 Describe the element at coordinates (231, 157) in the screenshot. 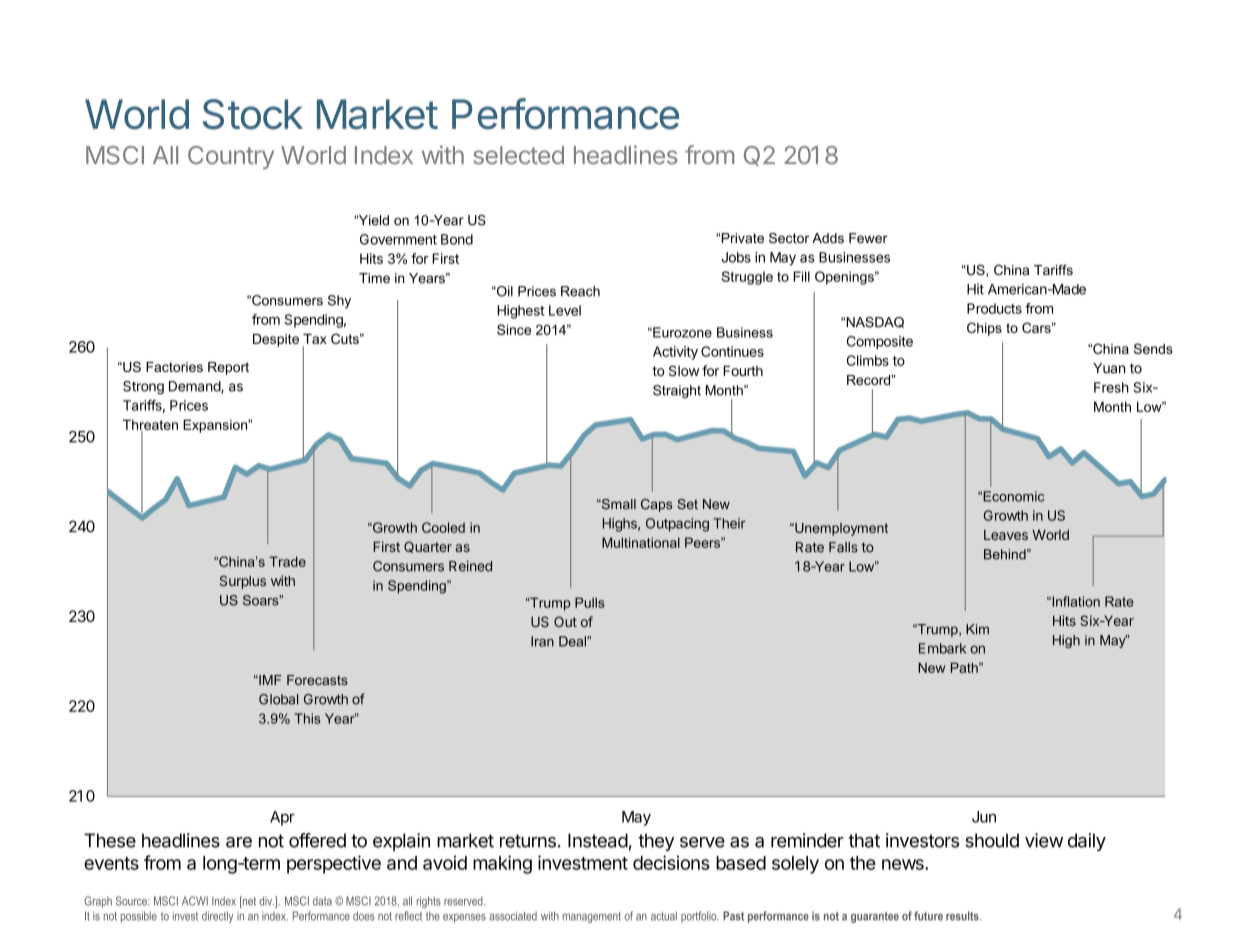

I see `Country` at that location.
